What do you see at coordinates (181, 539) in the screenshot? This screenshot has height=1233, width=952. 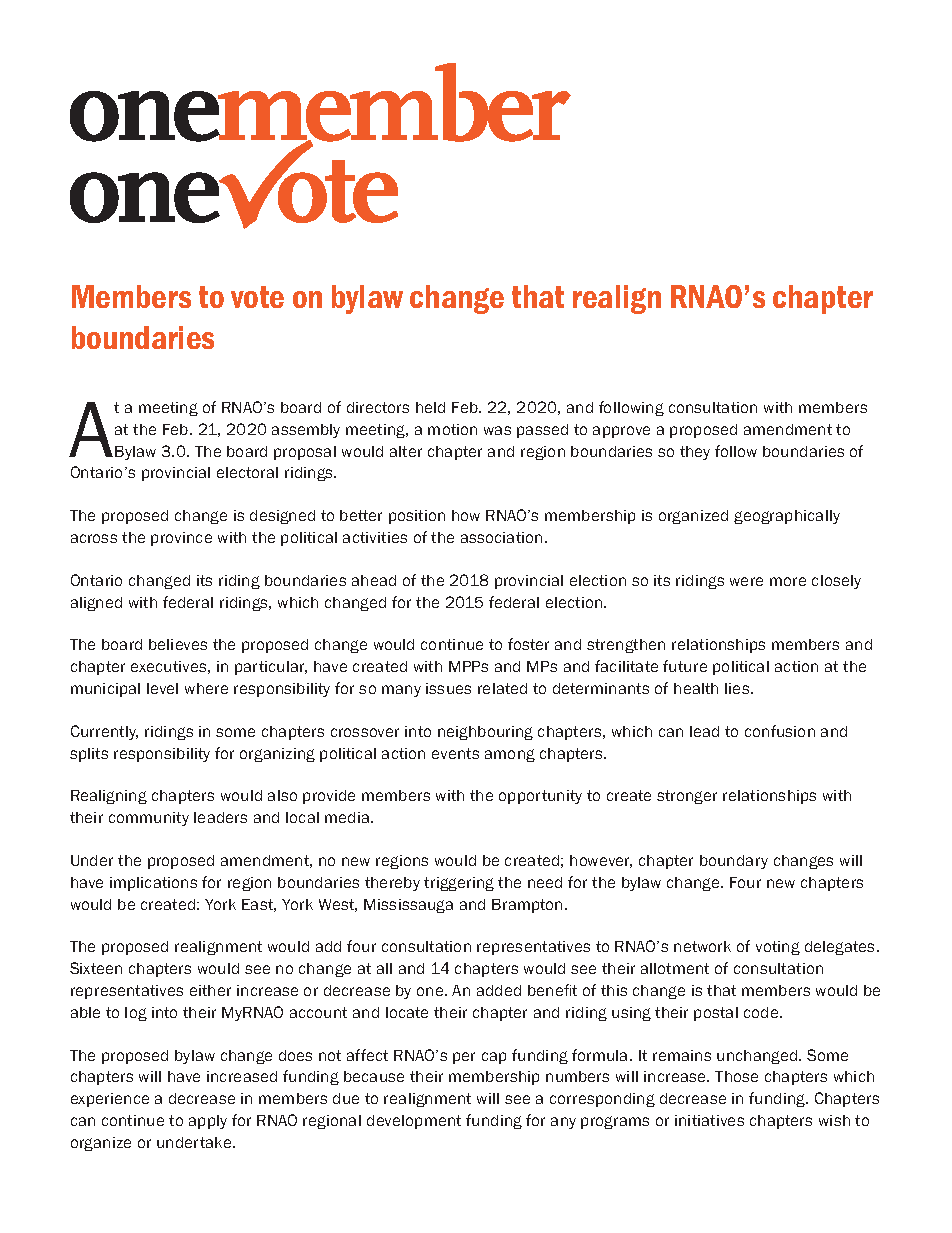 I see `province` at bounding box center [181, 539].
